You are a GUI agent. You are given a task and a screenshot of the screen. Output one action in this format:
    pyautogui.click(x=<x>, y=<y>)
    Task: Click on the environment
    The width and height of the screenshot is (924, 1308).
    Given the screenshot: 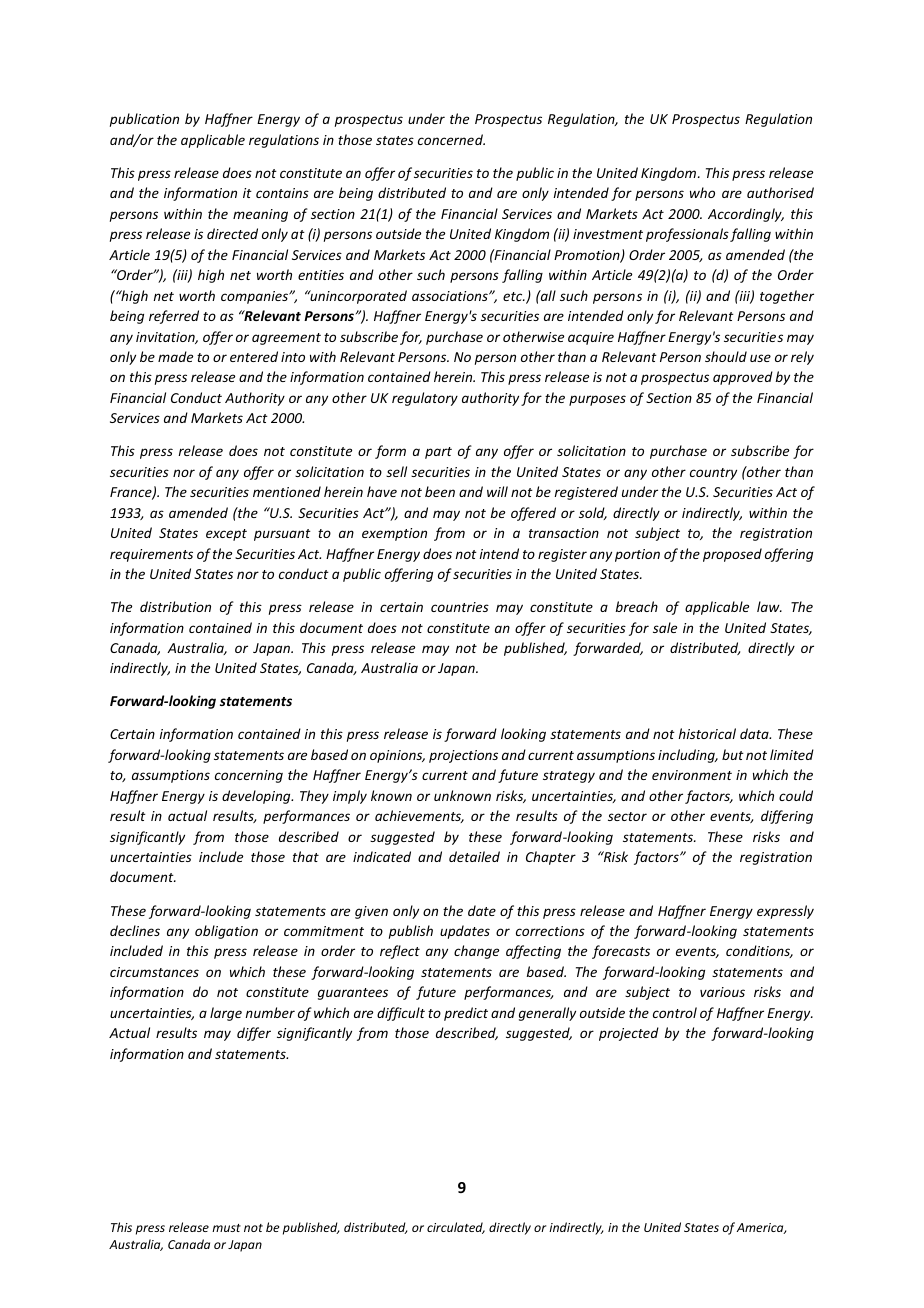 What is the action you would take?
    pyautogui.click(x=692, y=775)
